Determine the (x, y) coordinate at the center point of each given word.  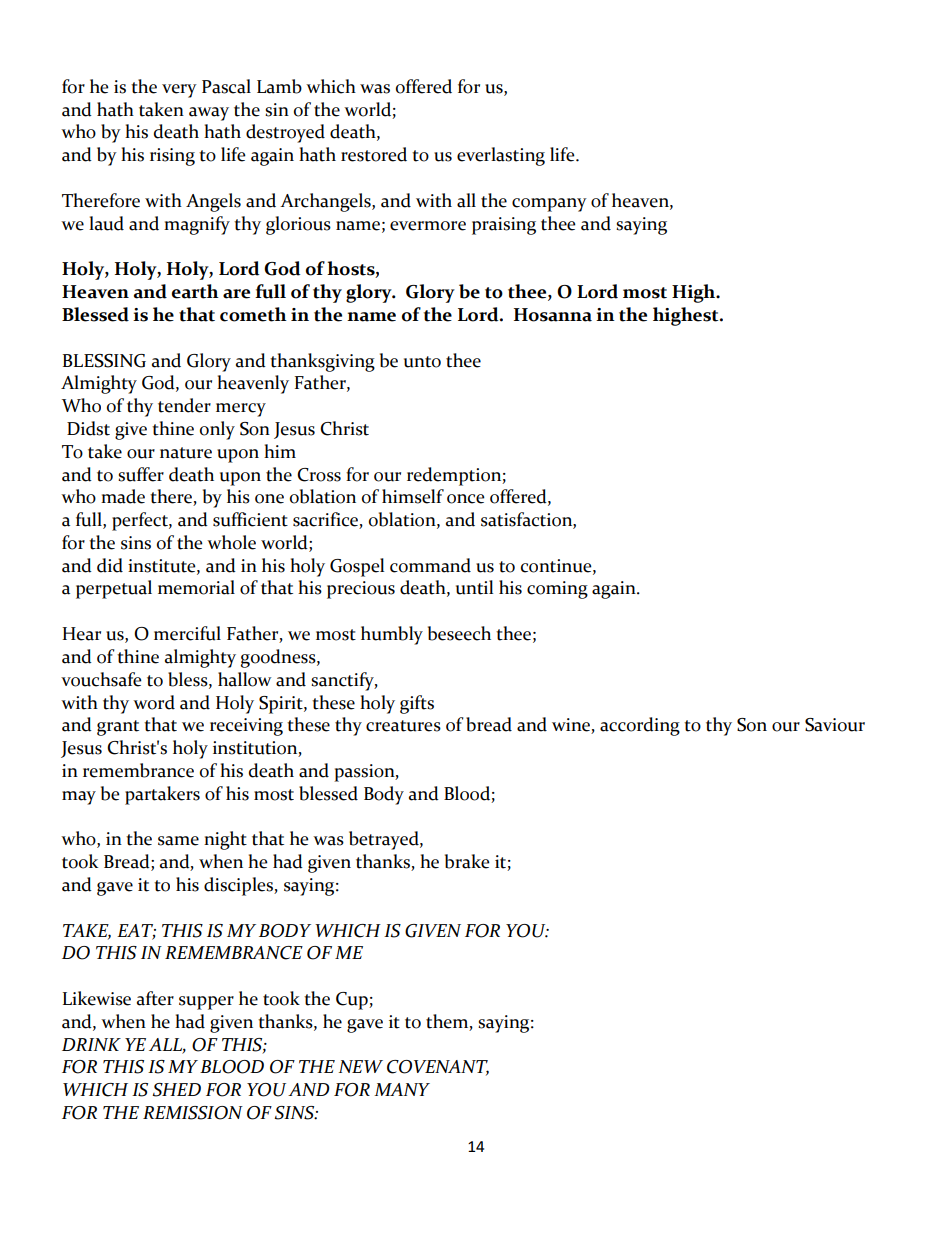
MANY (402, 1089)
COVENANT (438, 1068)
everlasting (501, 156)
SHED (176, 1090)
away (209, 114)
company (549, 205)
